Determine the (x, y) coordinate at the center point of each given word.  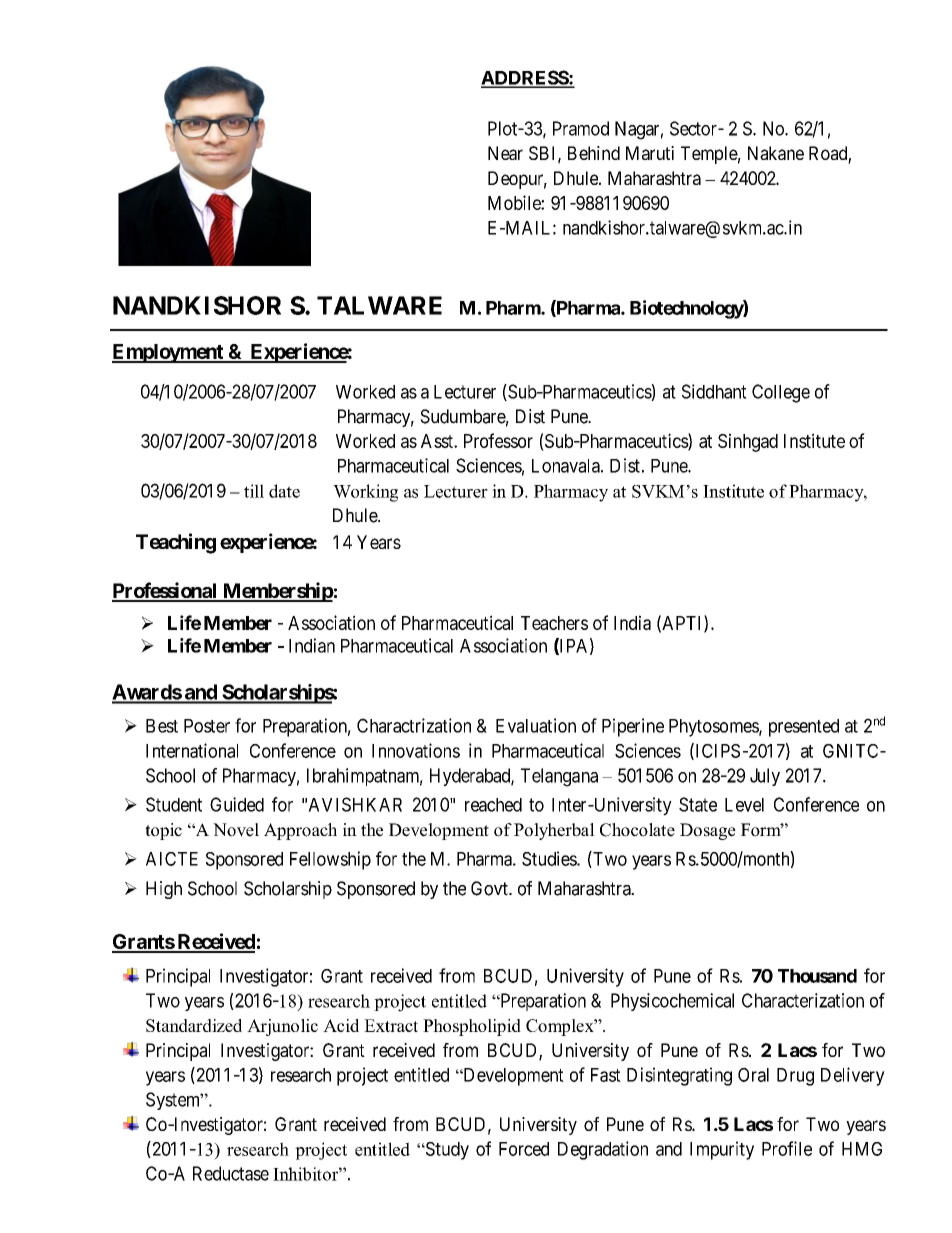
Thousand (817, 976)
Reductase (231, 1173)
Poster (207, 726)
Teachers (554, 623)
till (254, 491)
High (164, 890)
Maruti (650, 153)
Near (505, 153)
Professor (498, 440)
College (781, 393)
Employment (168, 353)
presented (804, 728)
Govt (490, 888)
